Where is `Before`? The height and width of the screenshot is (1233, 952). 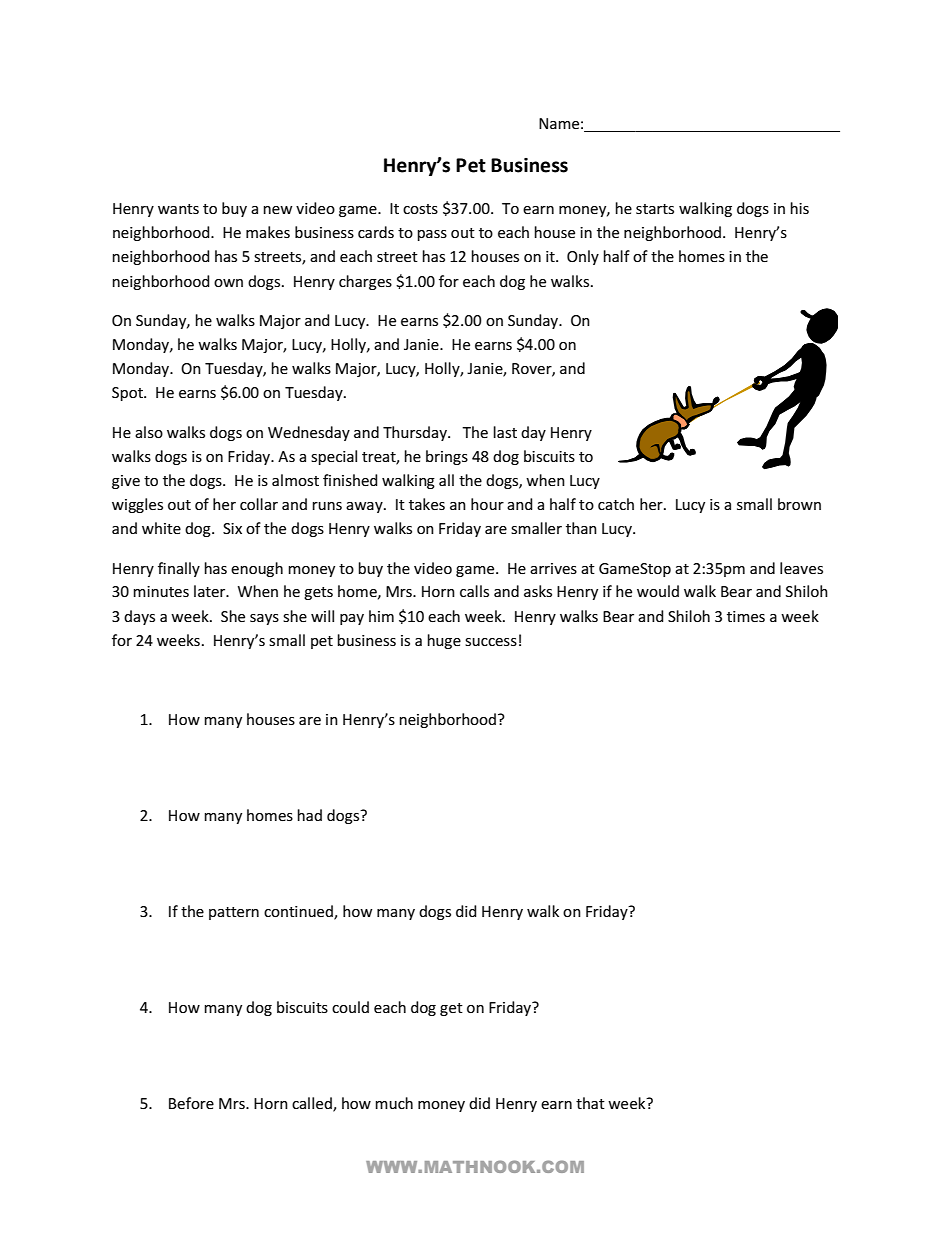 Before is located at coordinates (191, 1103).
